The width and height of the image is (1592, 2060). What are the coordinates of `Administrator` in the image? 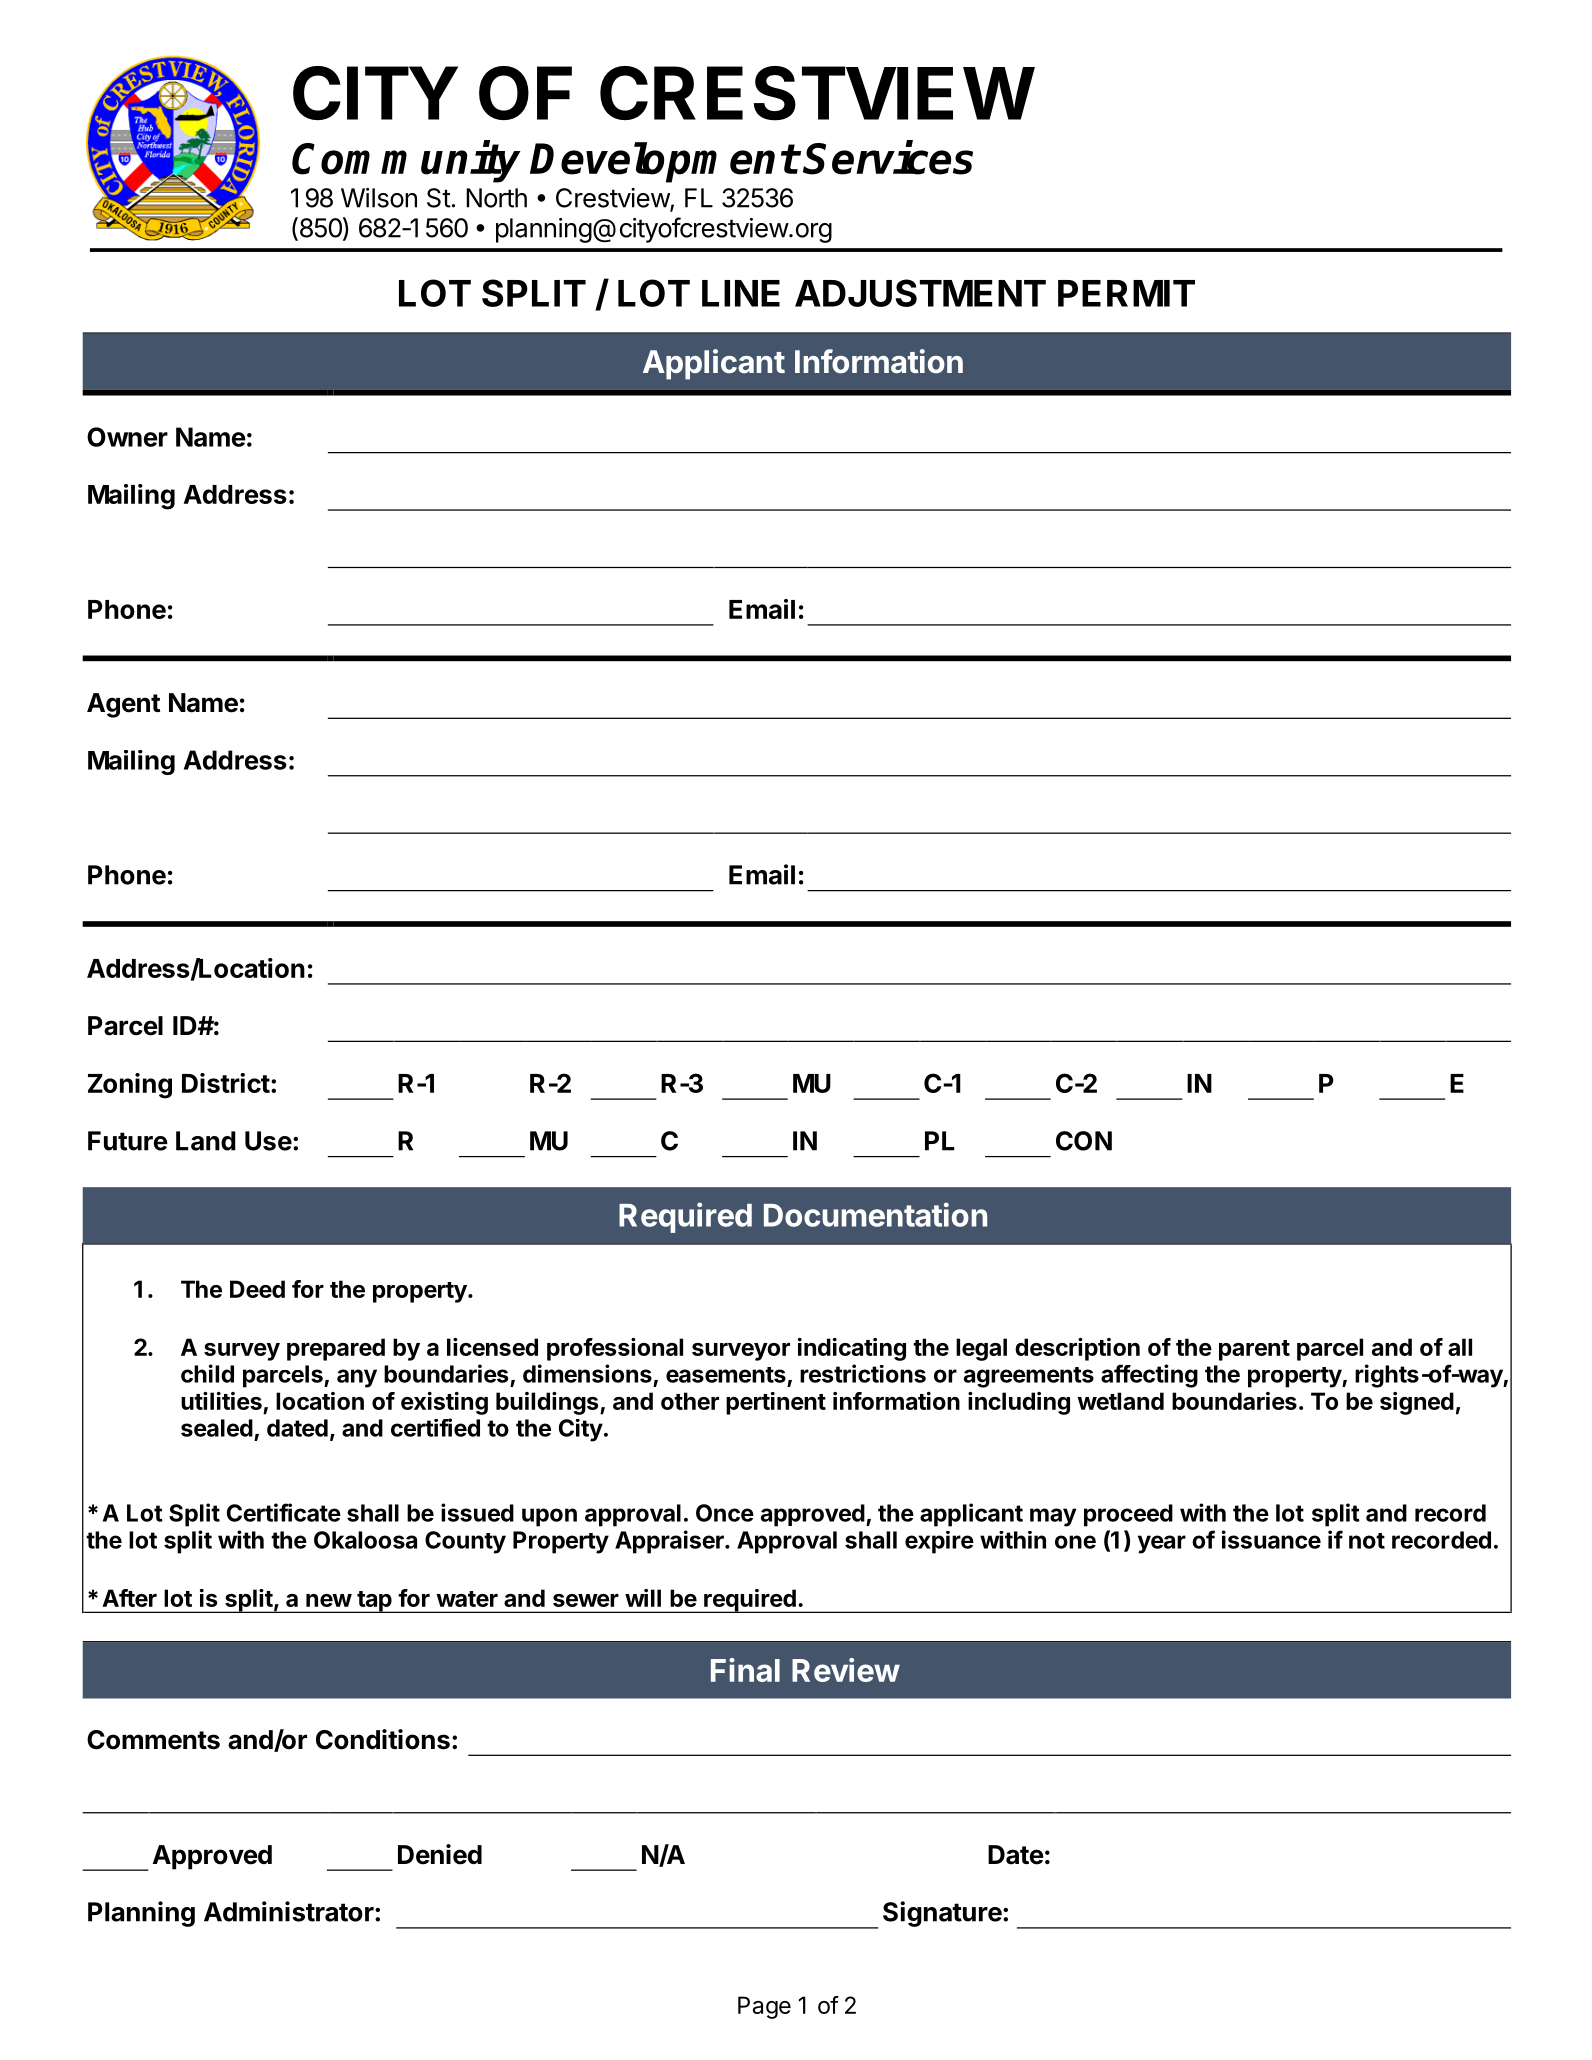 It's located at (290, 1911).
